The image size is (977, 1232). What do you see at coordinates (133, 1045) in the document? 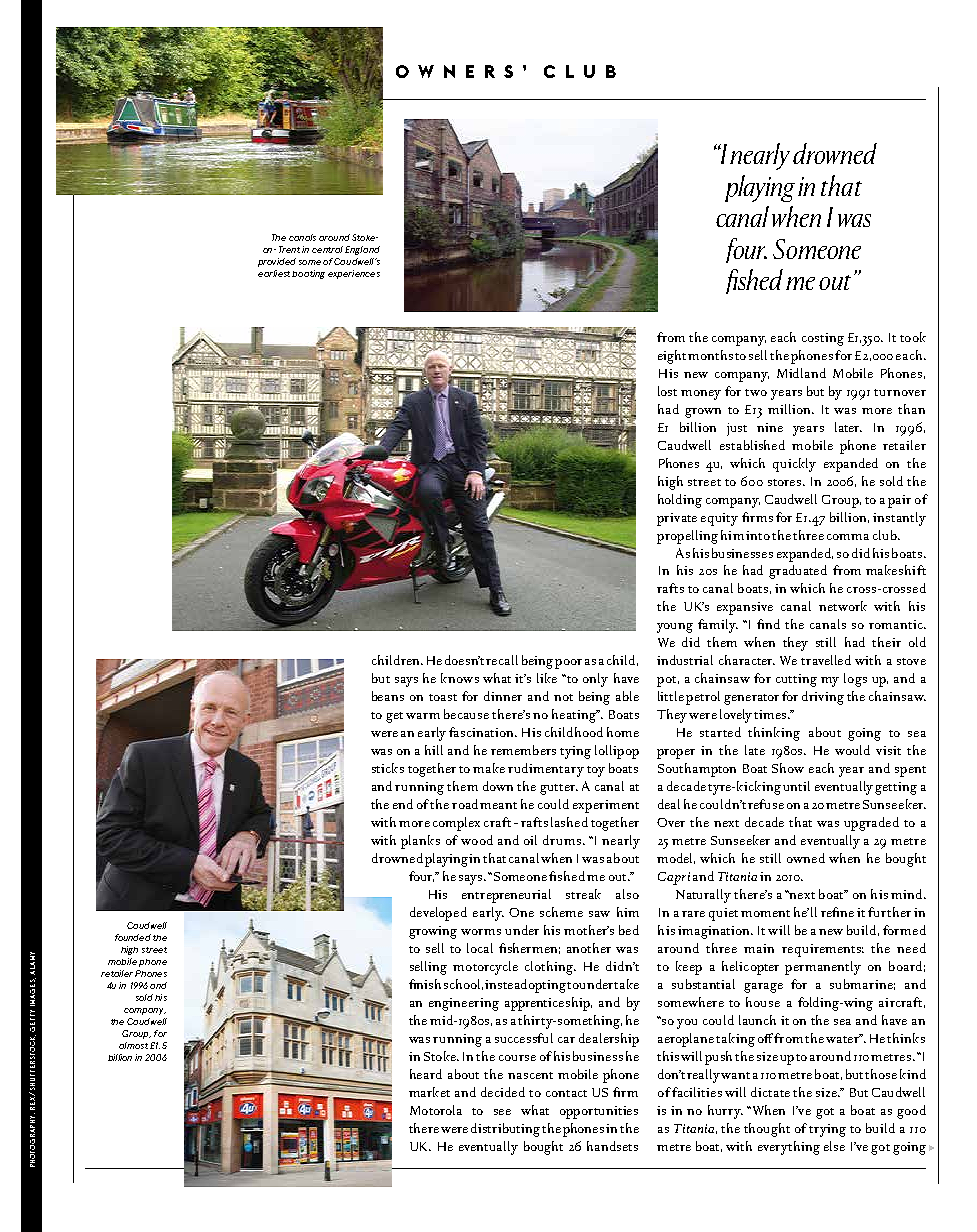
I see `almost` at bounding box center [133, 1045].
